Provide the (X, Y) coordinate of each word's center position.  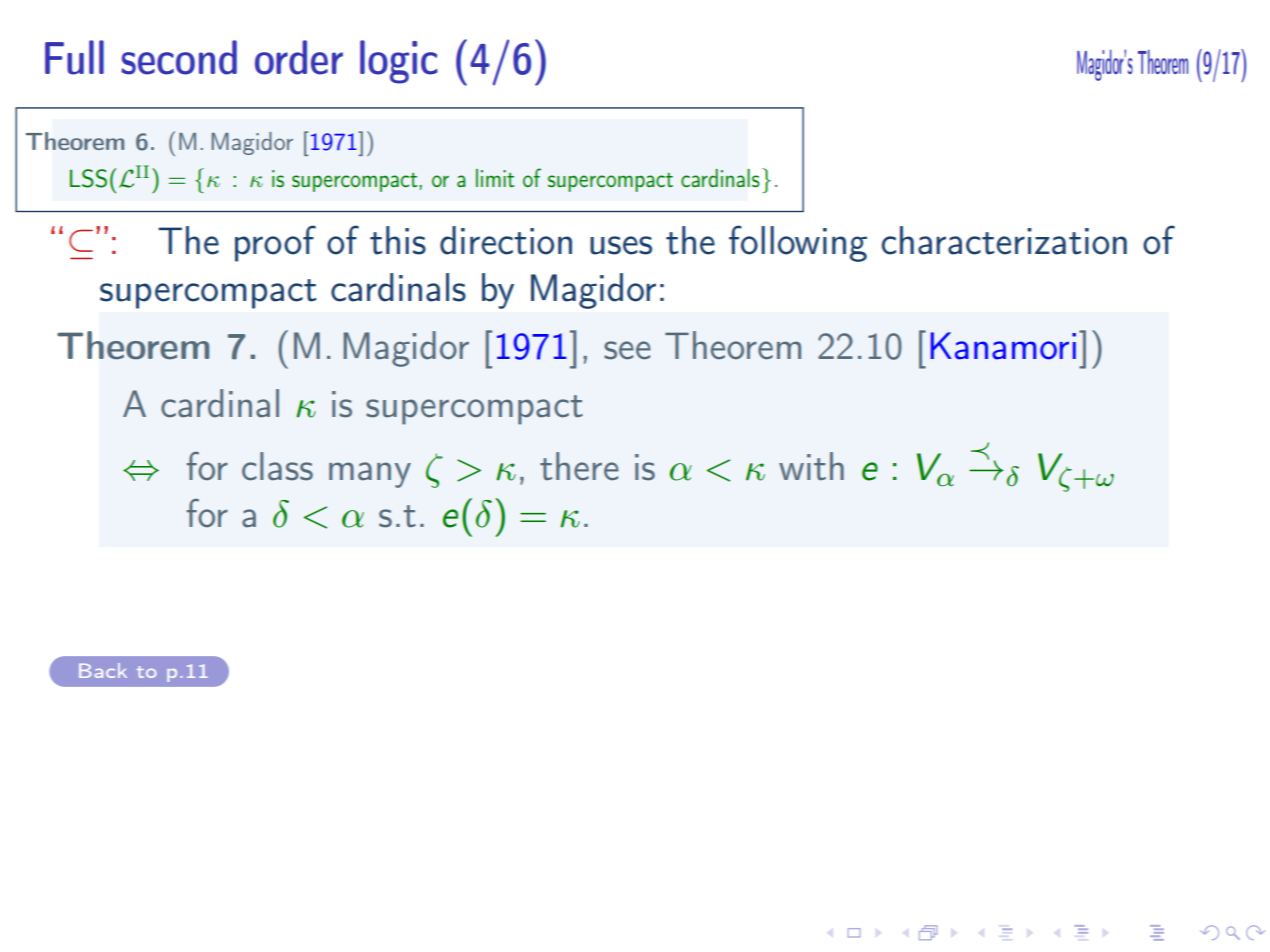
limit (495, 178)
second (179, 57)
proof (275, 243)
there (579, 466)
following (798, 243)
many (370, 475)
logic (399, 62)
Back (103, 670)
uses (621, 245)
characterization (1004, 240)
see (627, 350)
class (277, 466)
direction (506, 240)
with (811, 466)
